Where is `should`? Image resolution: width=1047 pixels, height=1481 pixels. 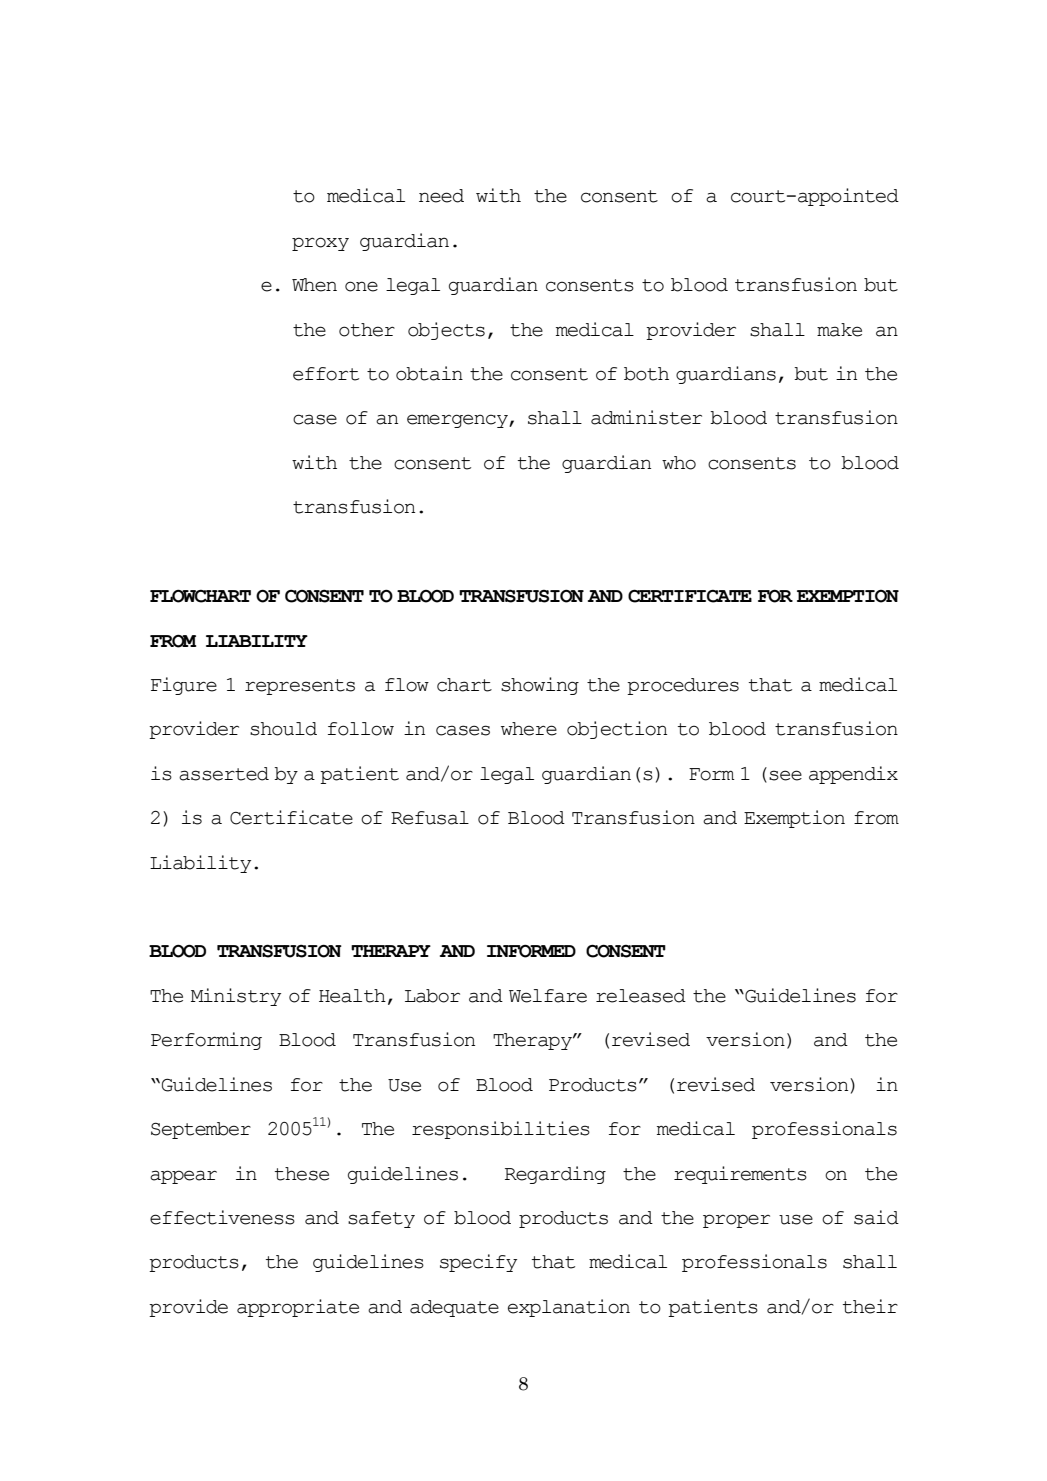 should is located at coordinates (283, 729).
